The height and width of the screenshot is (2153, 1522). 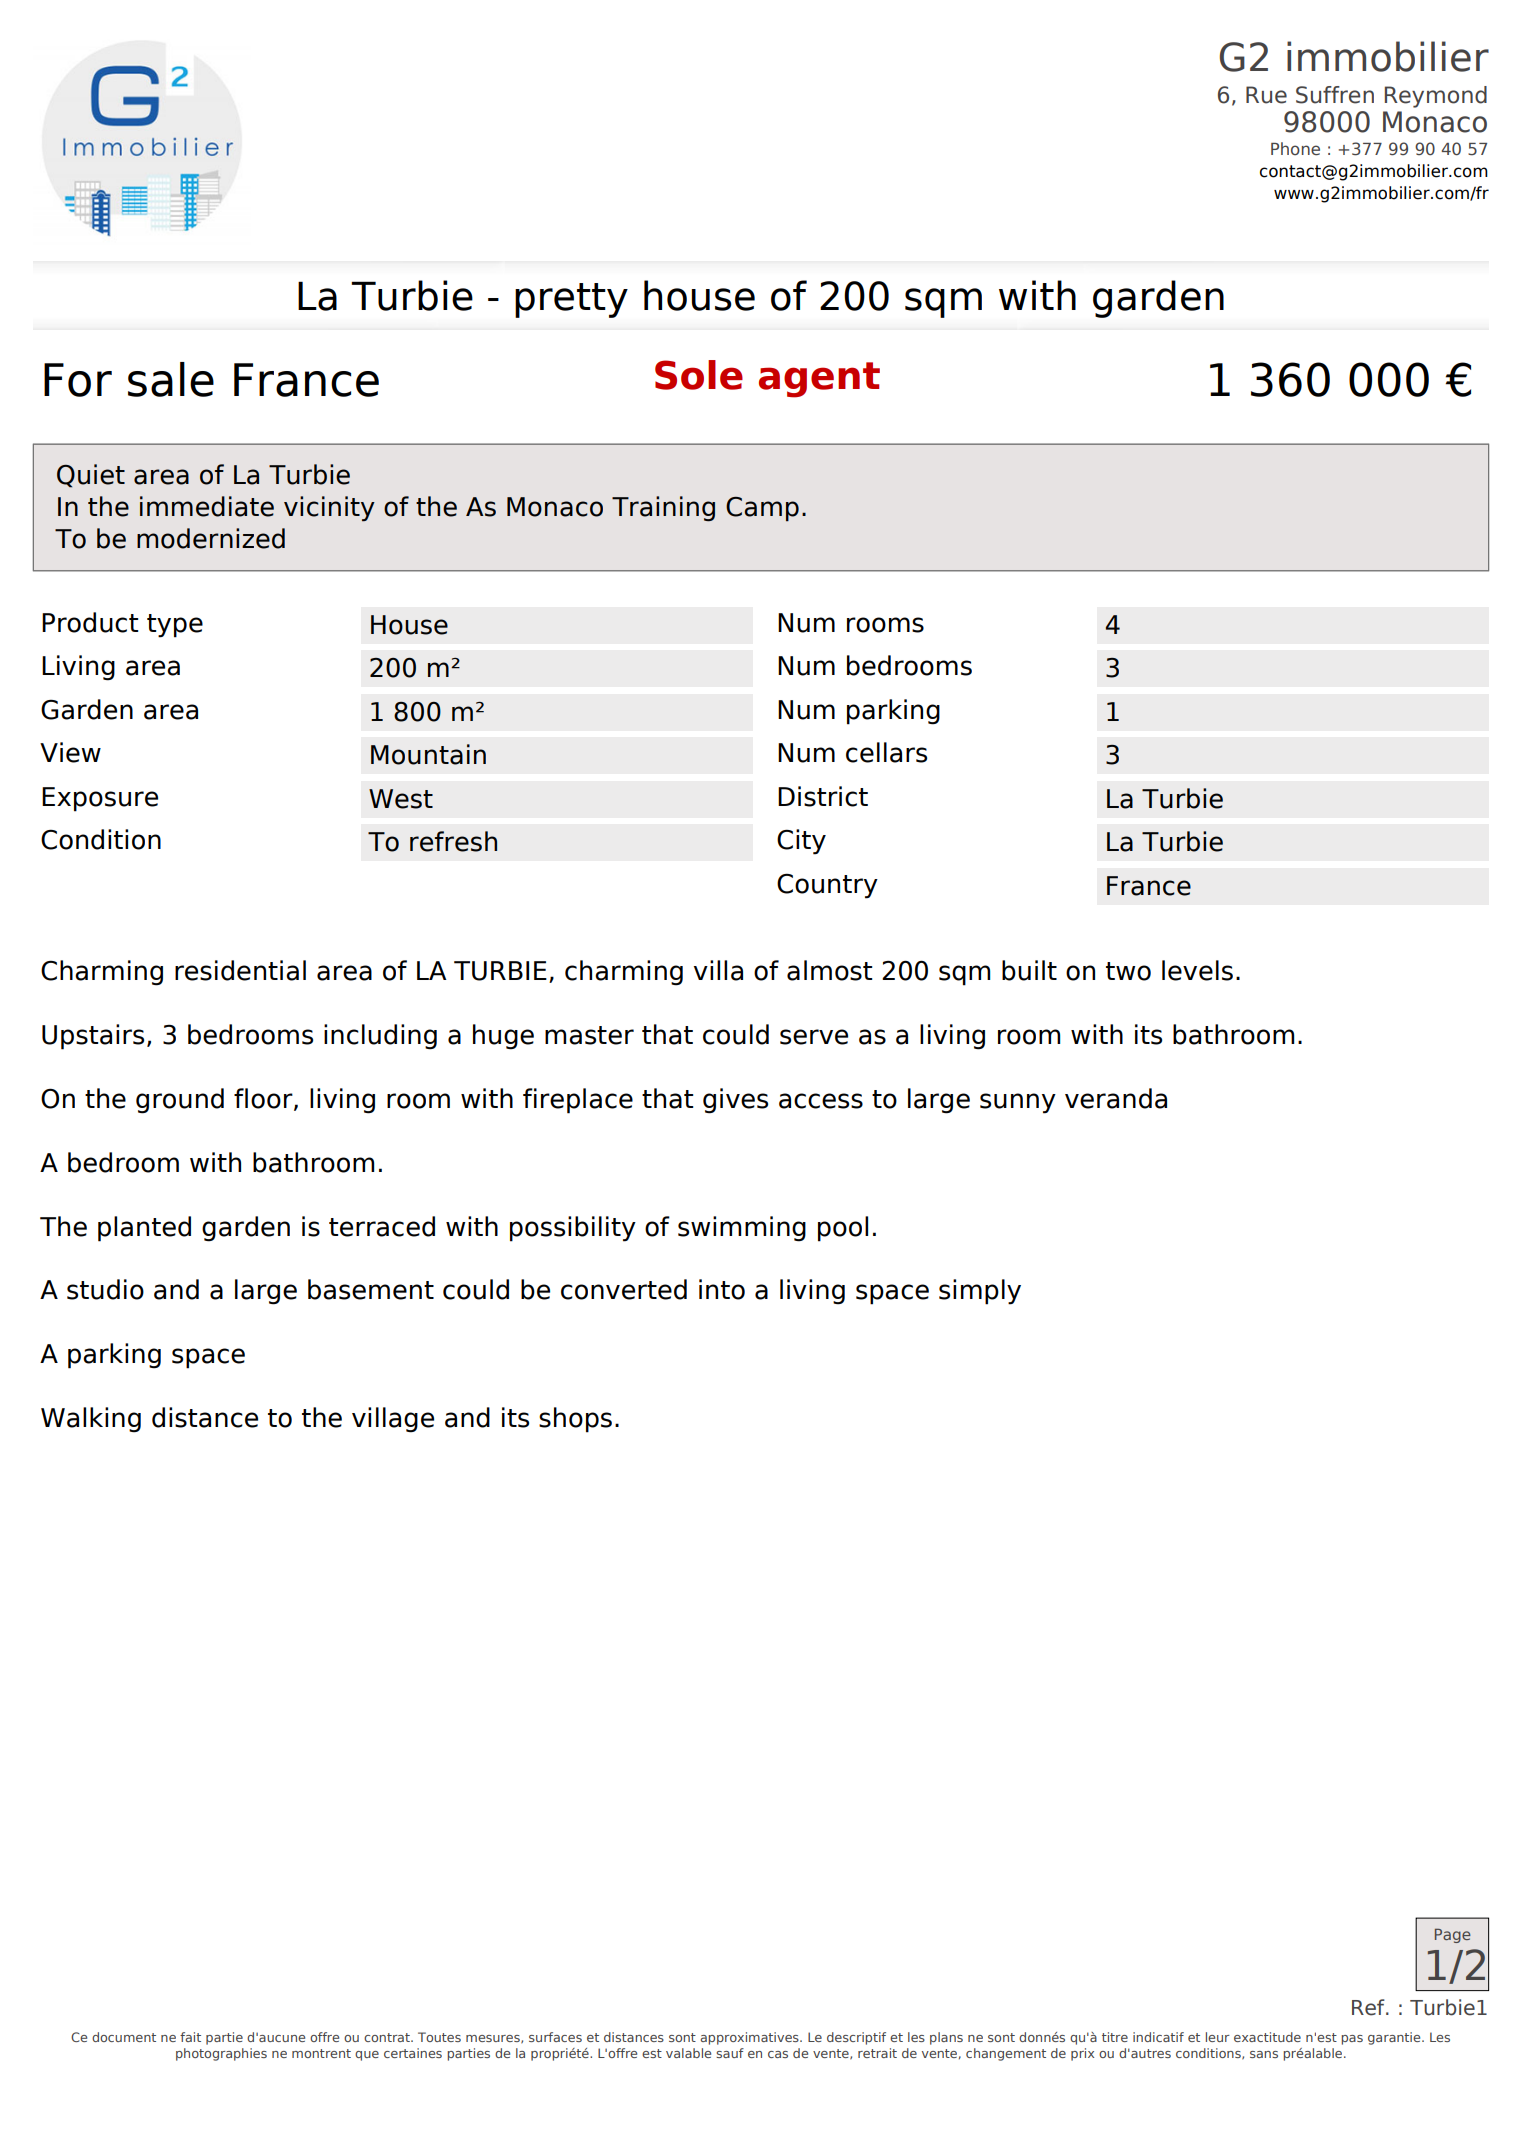 What do you see at coordinates (171, 379) in the screenshot?
I see `sale` at bounding box center [171, 379].
